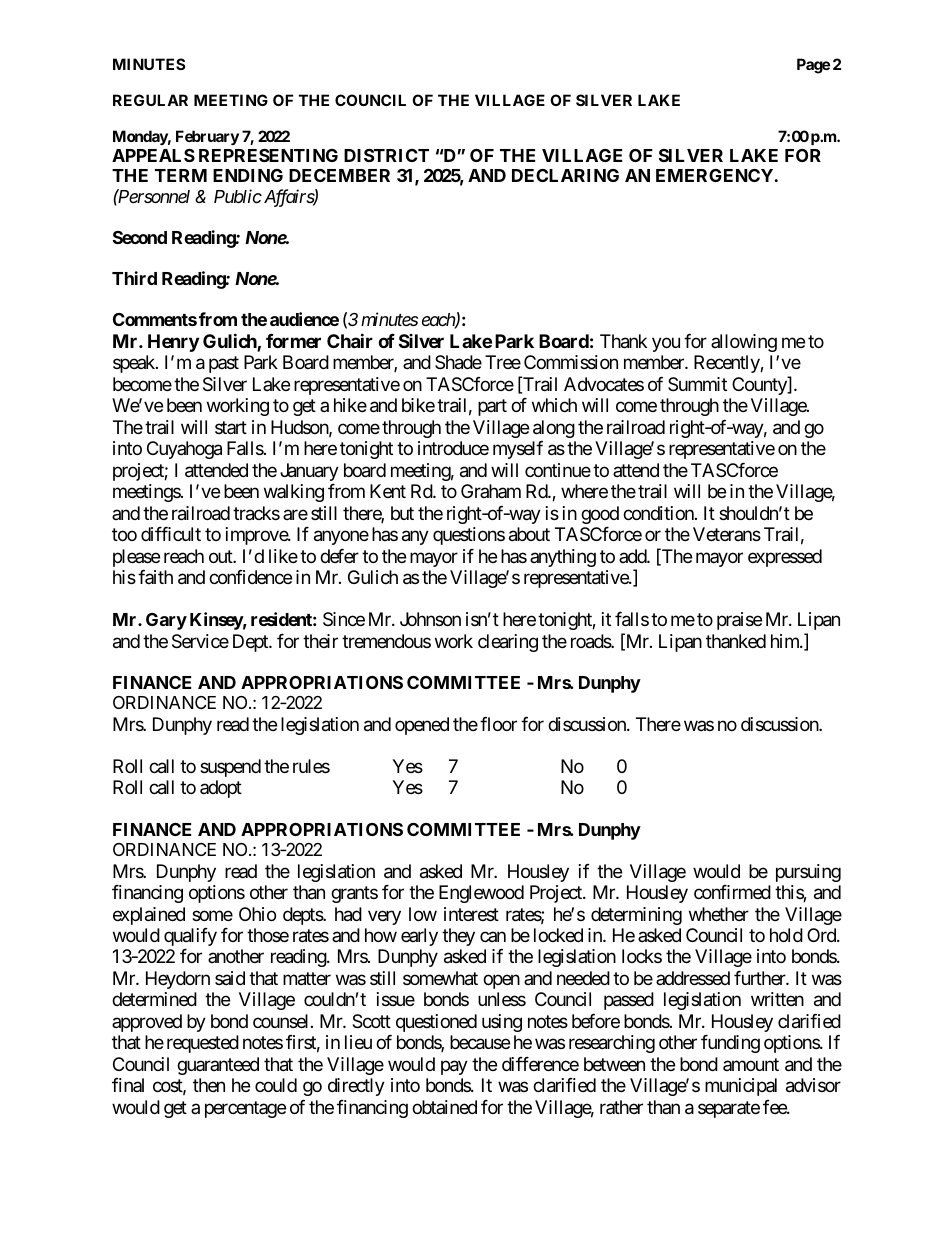 Image resolution: width=952 pixels, height=1233 pixels. Describe the element at coordinates (250, 577) in the screenshot. I see `confidence` at that location.
